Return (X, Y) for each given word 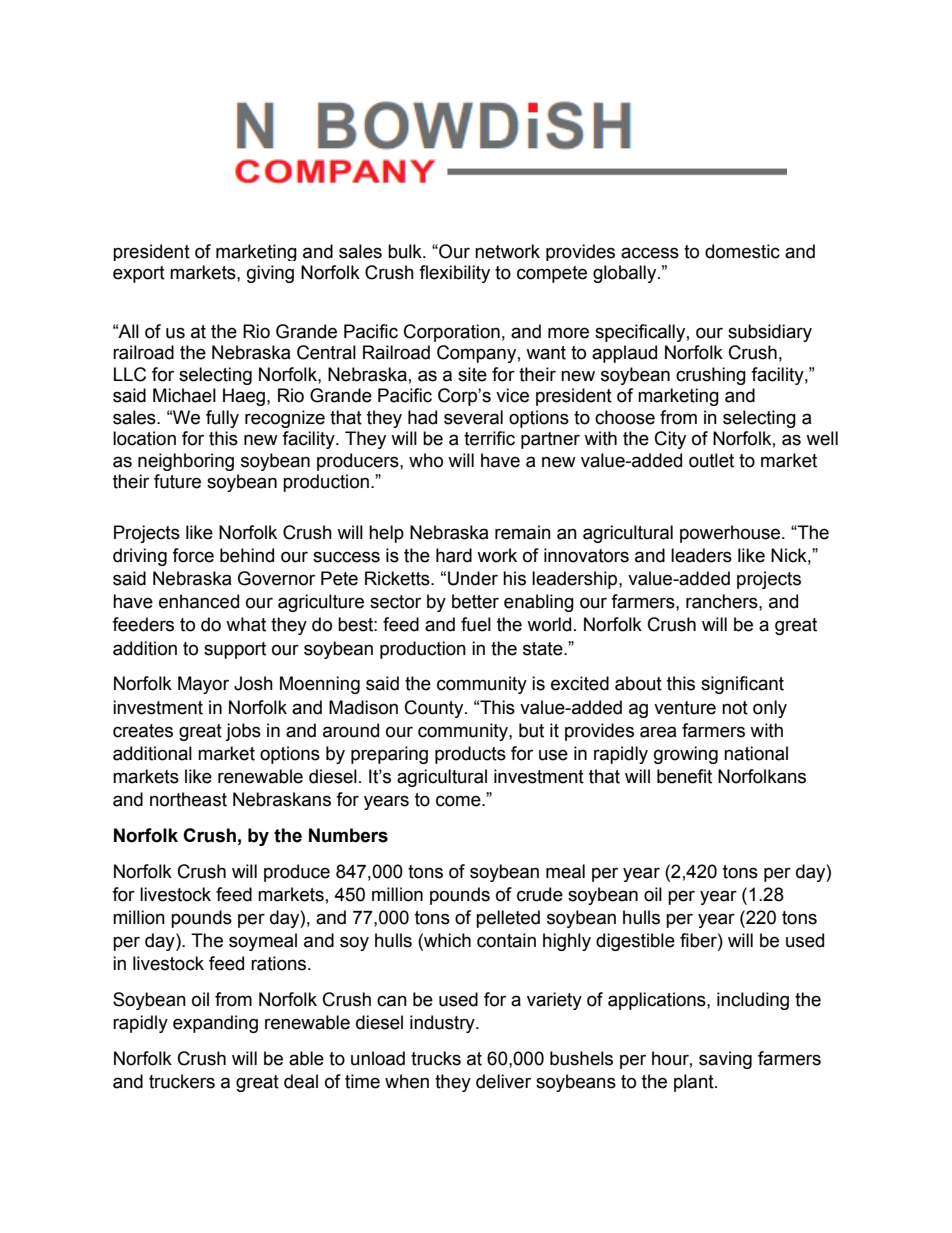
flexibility (454, 274)
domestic (742, 251)
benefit (684, 776)
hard (454, 555)
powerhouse (731, 534)
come (459, 801)
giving (270, 274)
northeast (188, 799)
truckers (182, 1081)
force (193, 555)
